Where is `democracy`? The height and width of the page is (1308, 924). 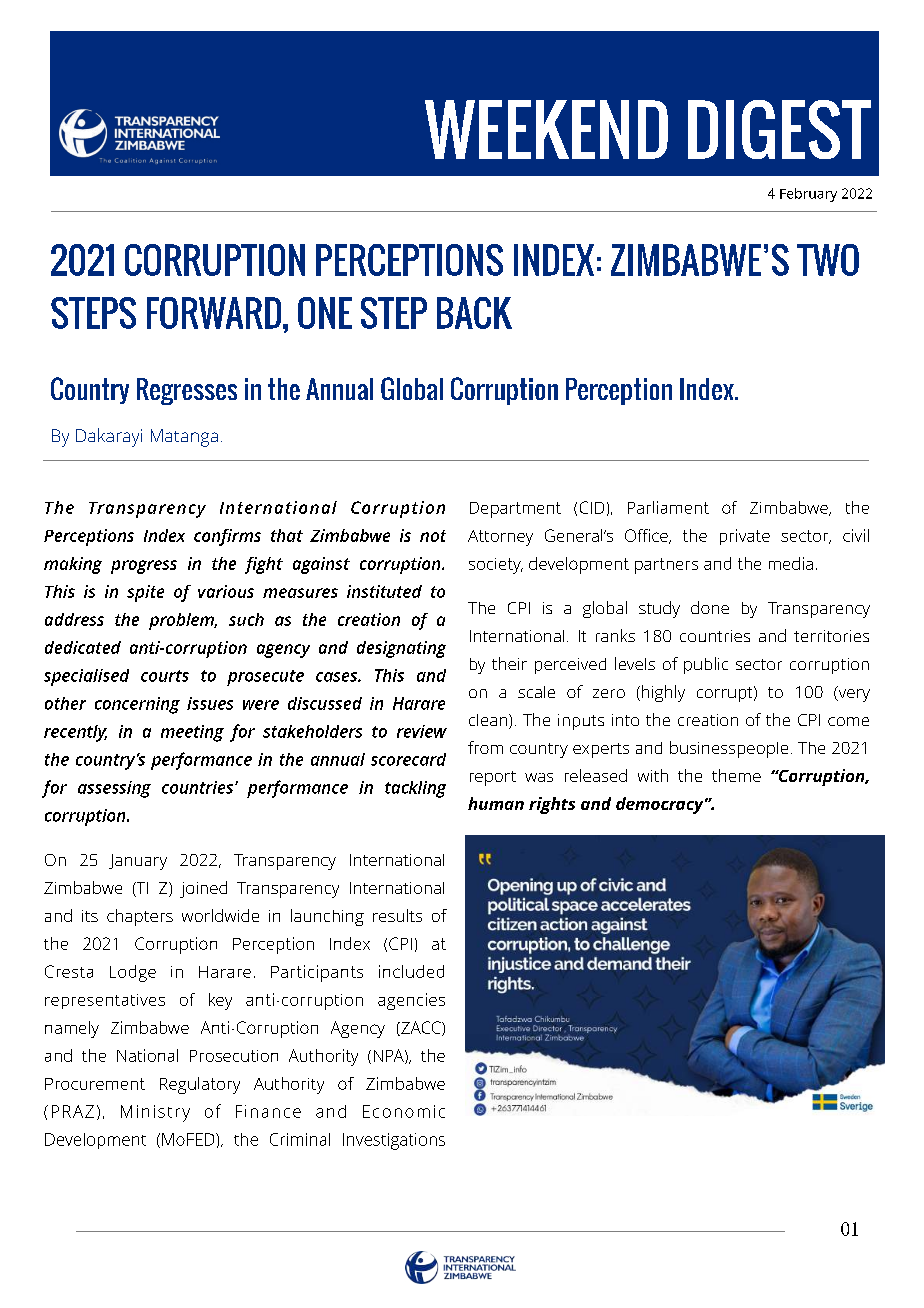
democracy is located at coordinates (661, 805).
